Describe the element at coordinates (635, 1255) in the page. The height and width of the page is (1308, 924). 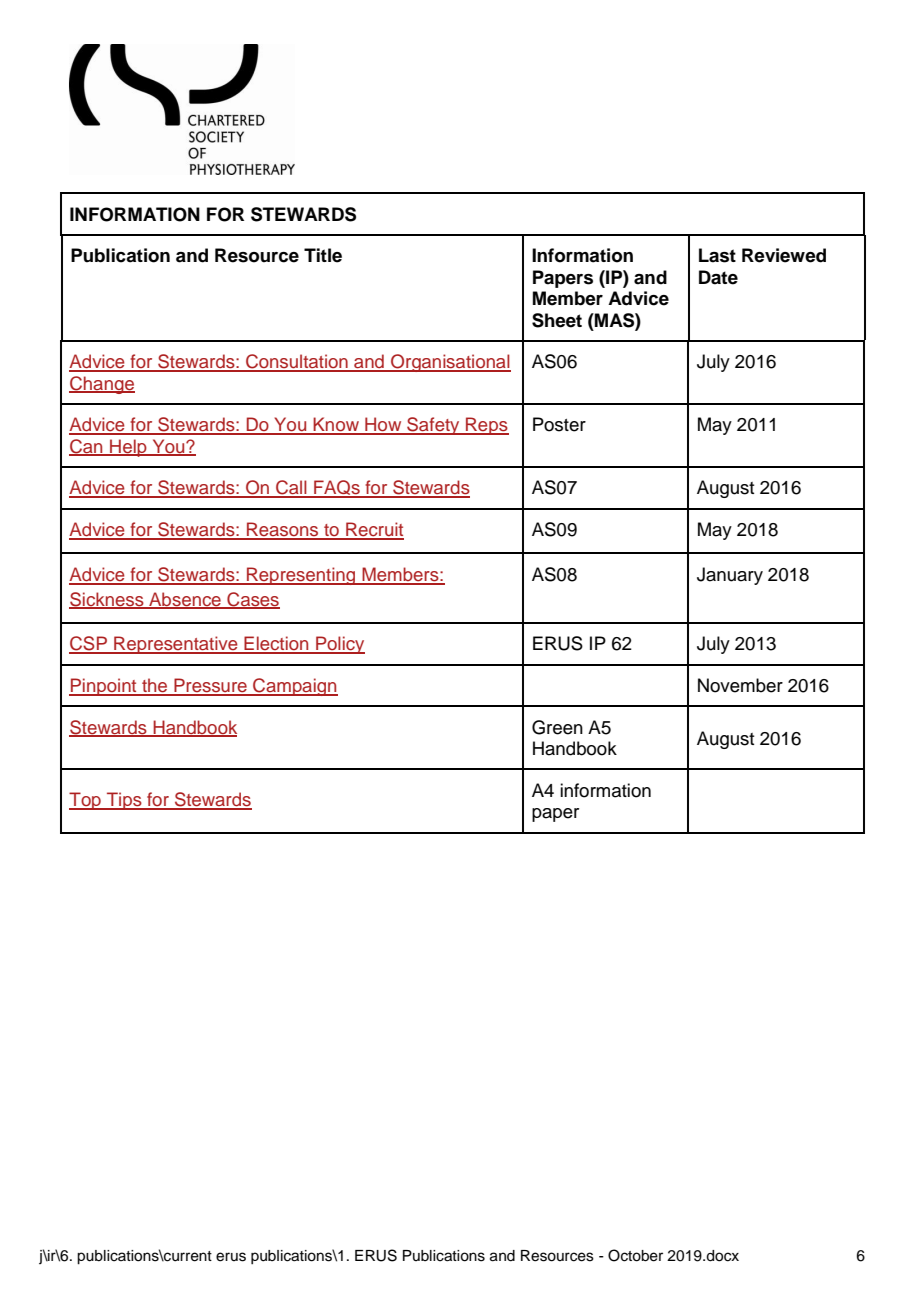
I see `October` at that location.
